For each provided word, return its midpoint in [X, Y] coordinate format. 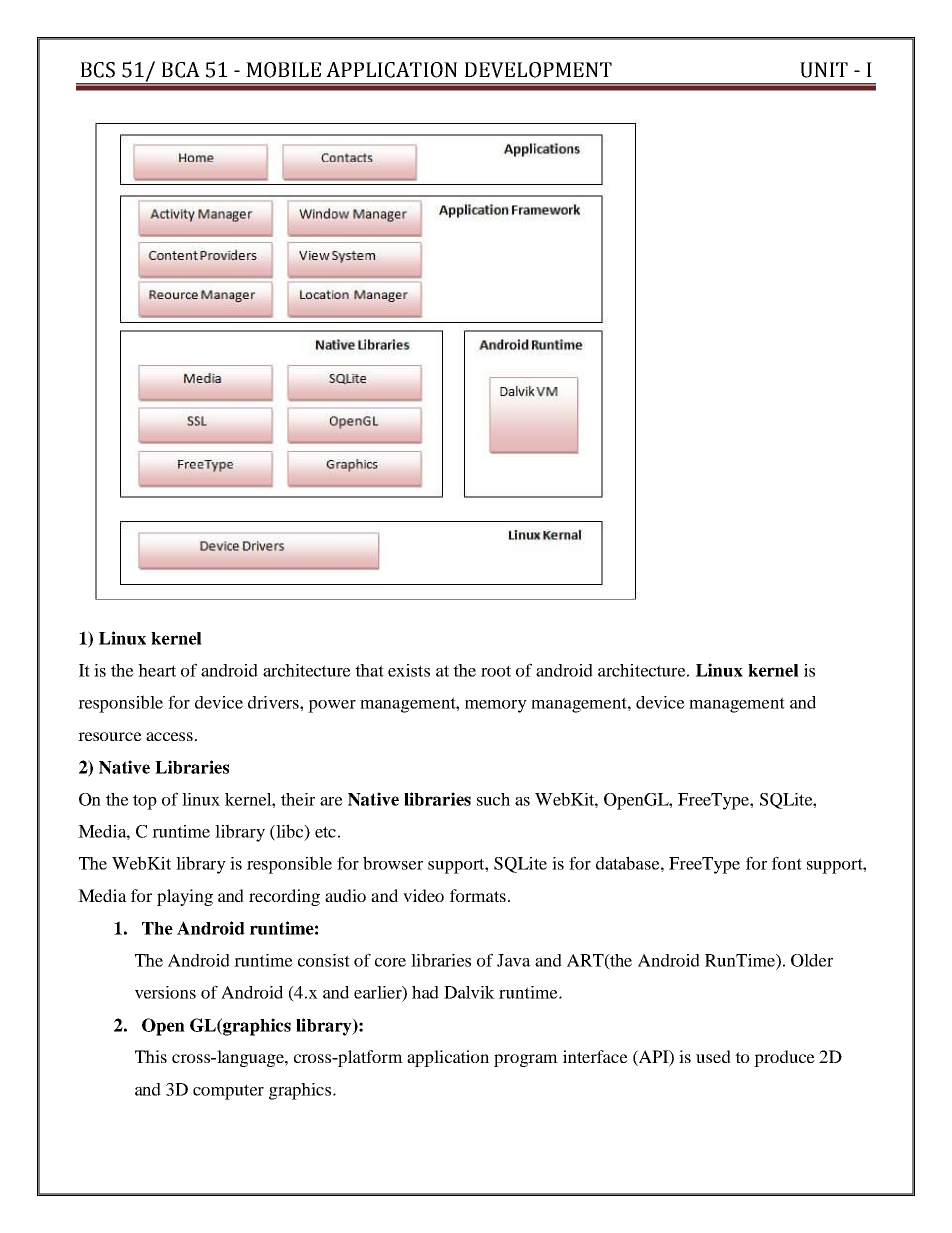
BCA [181, 70]
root [496, 671]
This [151, 1056]
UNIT [824, 70]
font [787, 863]
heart [157, 670]
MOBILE [283, 70]
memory [496, 706]
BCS [98, 70]
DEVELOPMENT [538, 70]
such [493, 799]
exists [409, 670]
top [145, 802]
